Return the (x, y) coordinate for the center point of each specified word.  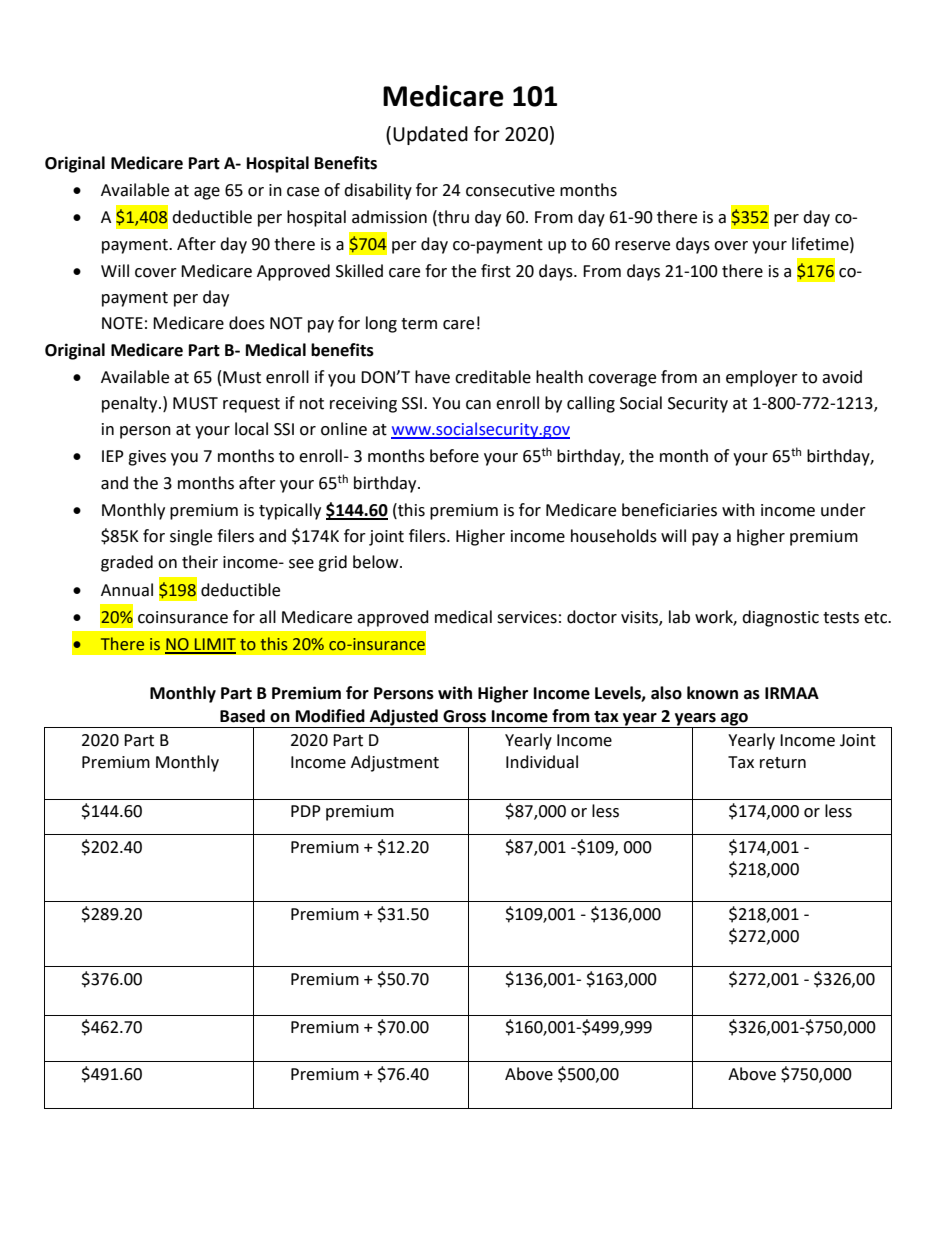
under (843, 510)
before (454, 456)
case (303, 192)
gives (147, 458)
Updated (430, 135)
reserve (642, 246)
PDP (306, 811)
